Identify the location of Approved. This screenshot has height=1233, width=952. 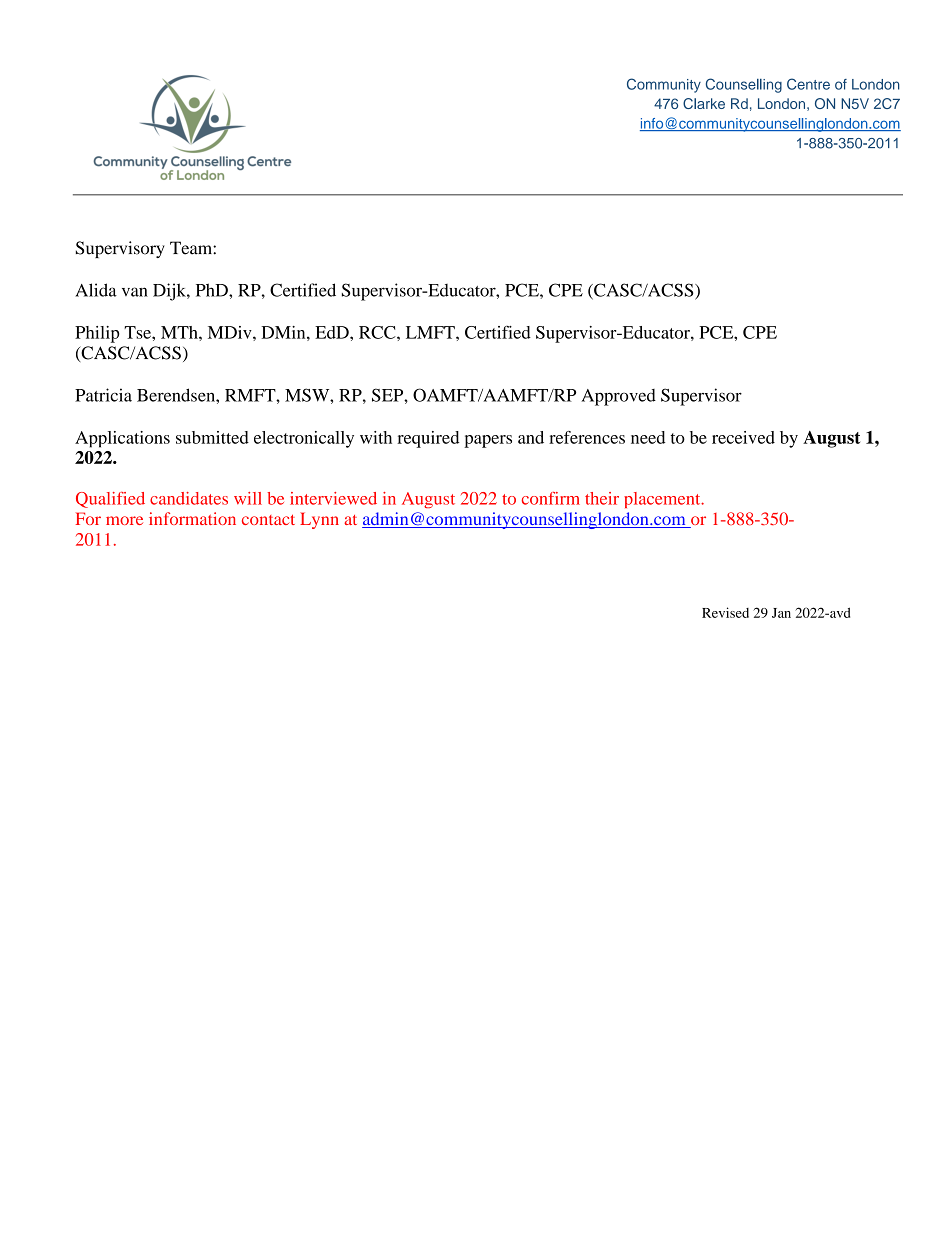
(618, 397).
